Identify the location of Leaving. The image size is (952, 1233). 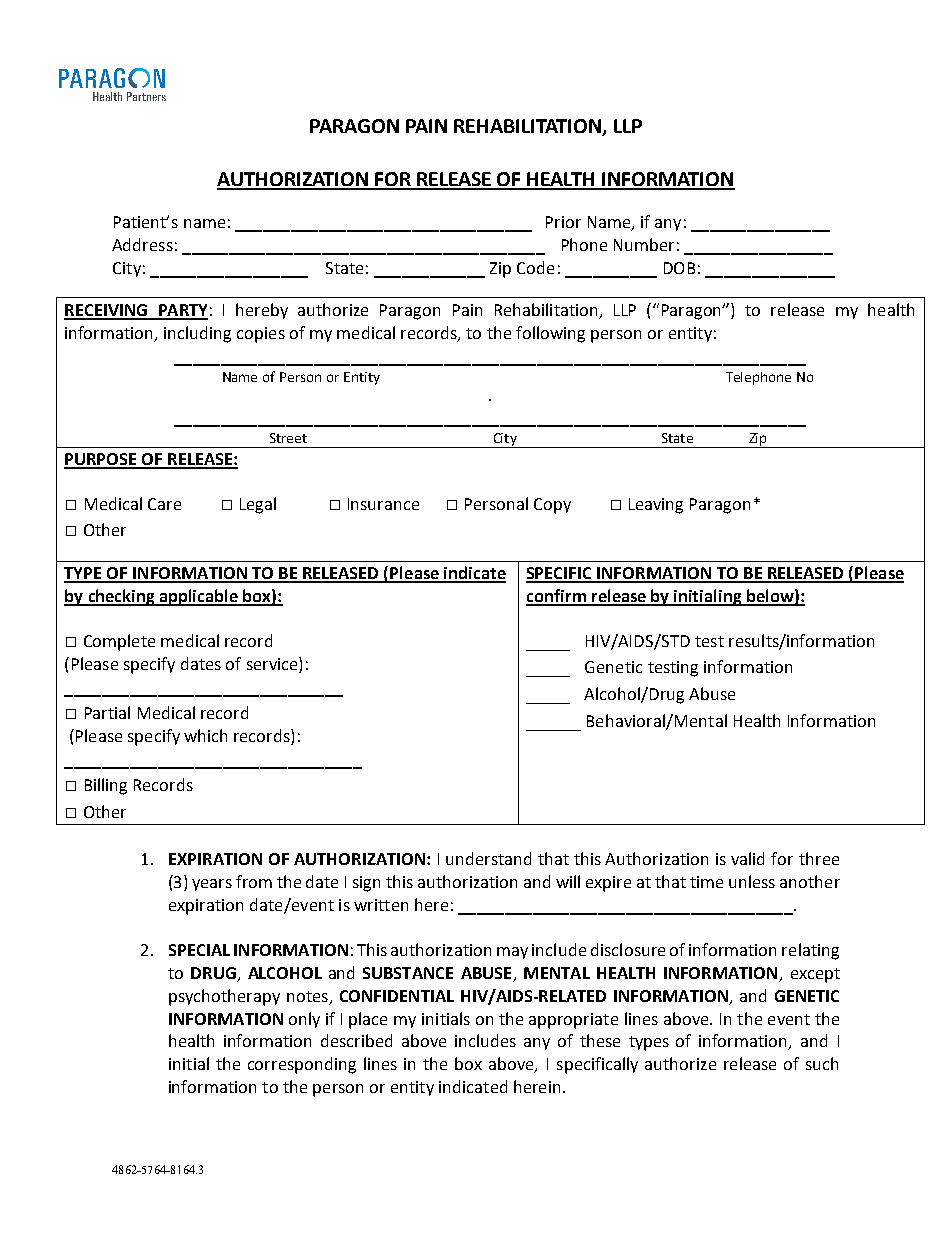
(656, 506).
